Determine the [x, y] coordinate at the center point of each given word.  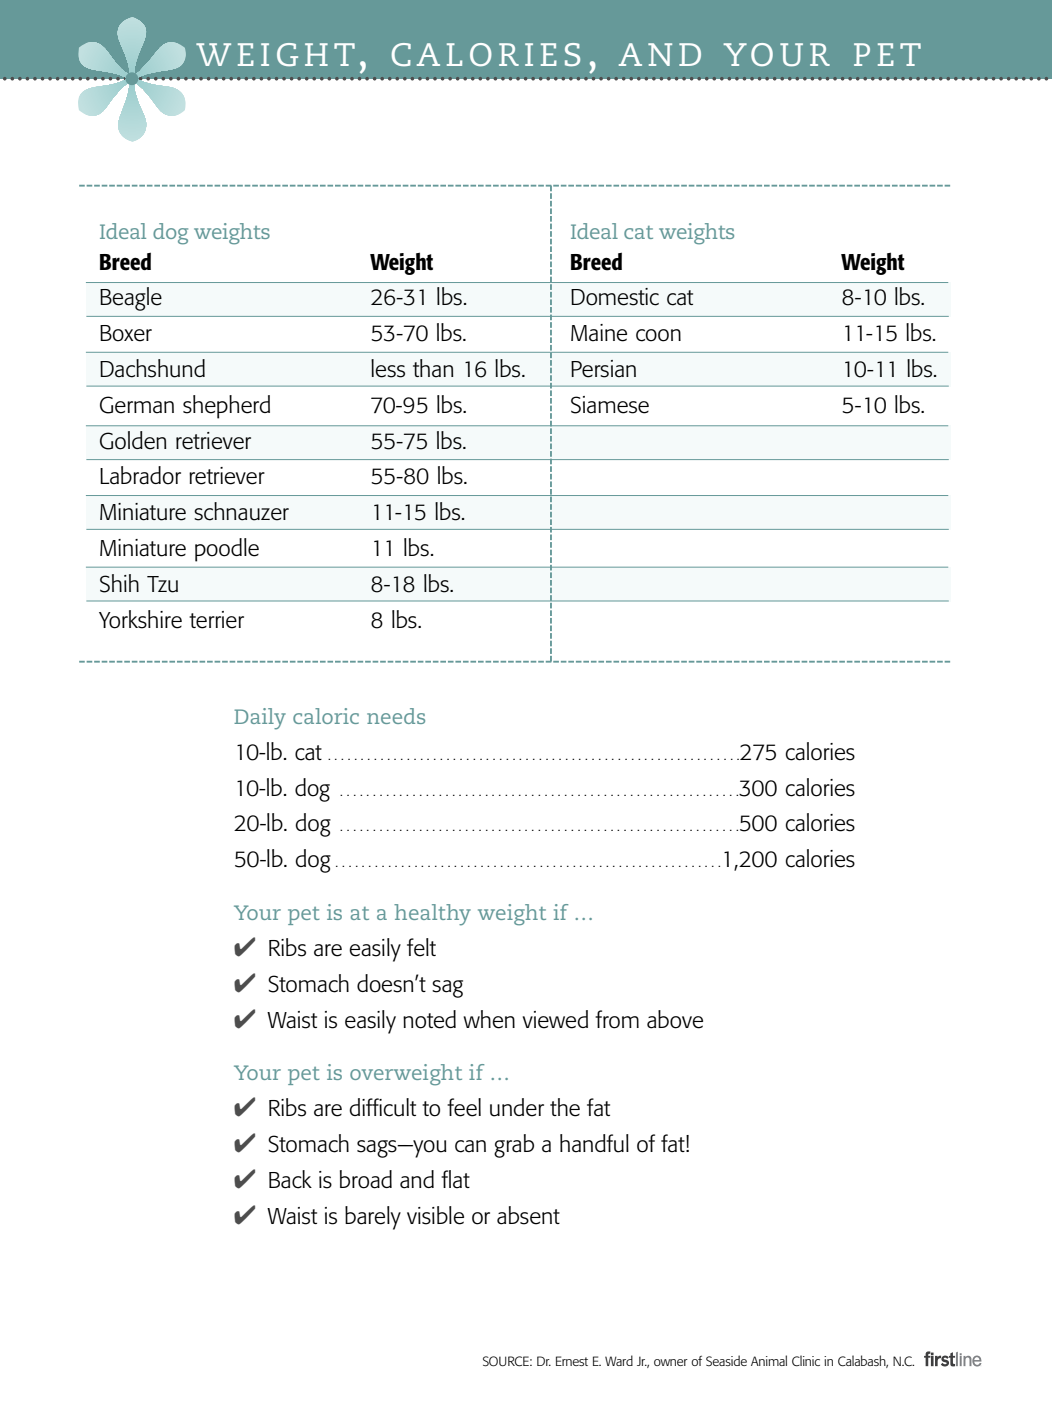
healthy [432, 915]
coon [658, 335]
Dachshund [152, 368]
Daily [260, 719]
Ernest [572, 1361]
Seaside [726, 1360]
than [433, 368]
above [675, 1019]
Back [290, 1179]
